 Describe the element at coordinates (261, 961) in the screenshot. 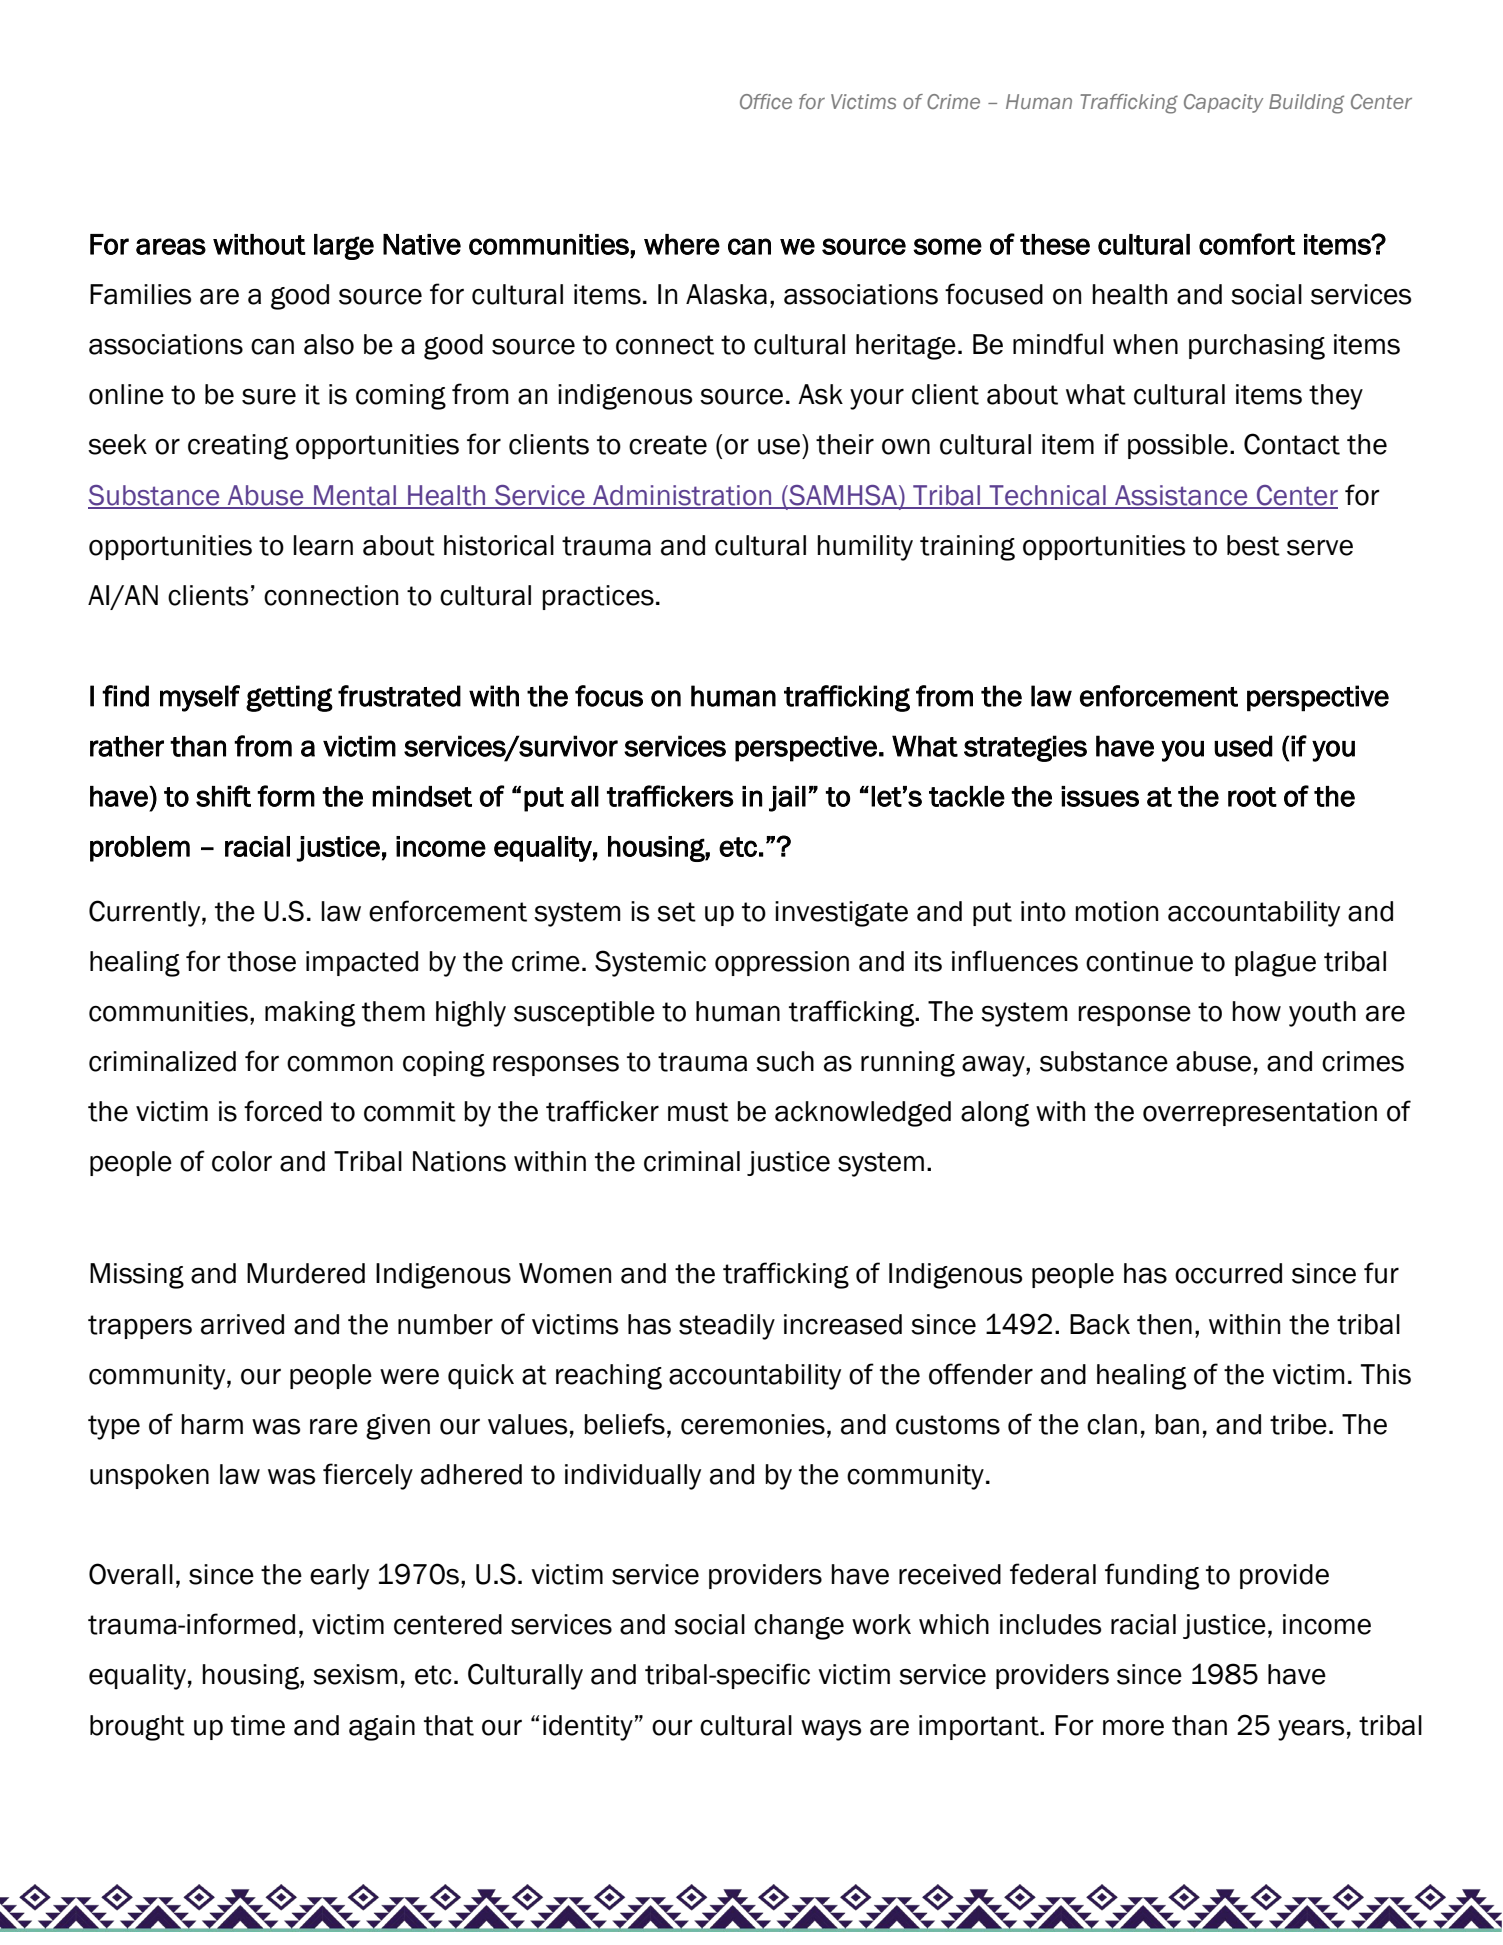

I see `those` at that location.
